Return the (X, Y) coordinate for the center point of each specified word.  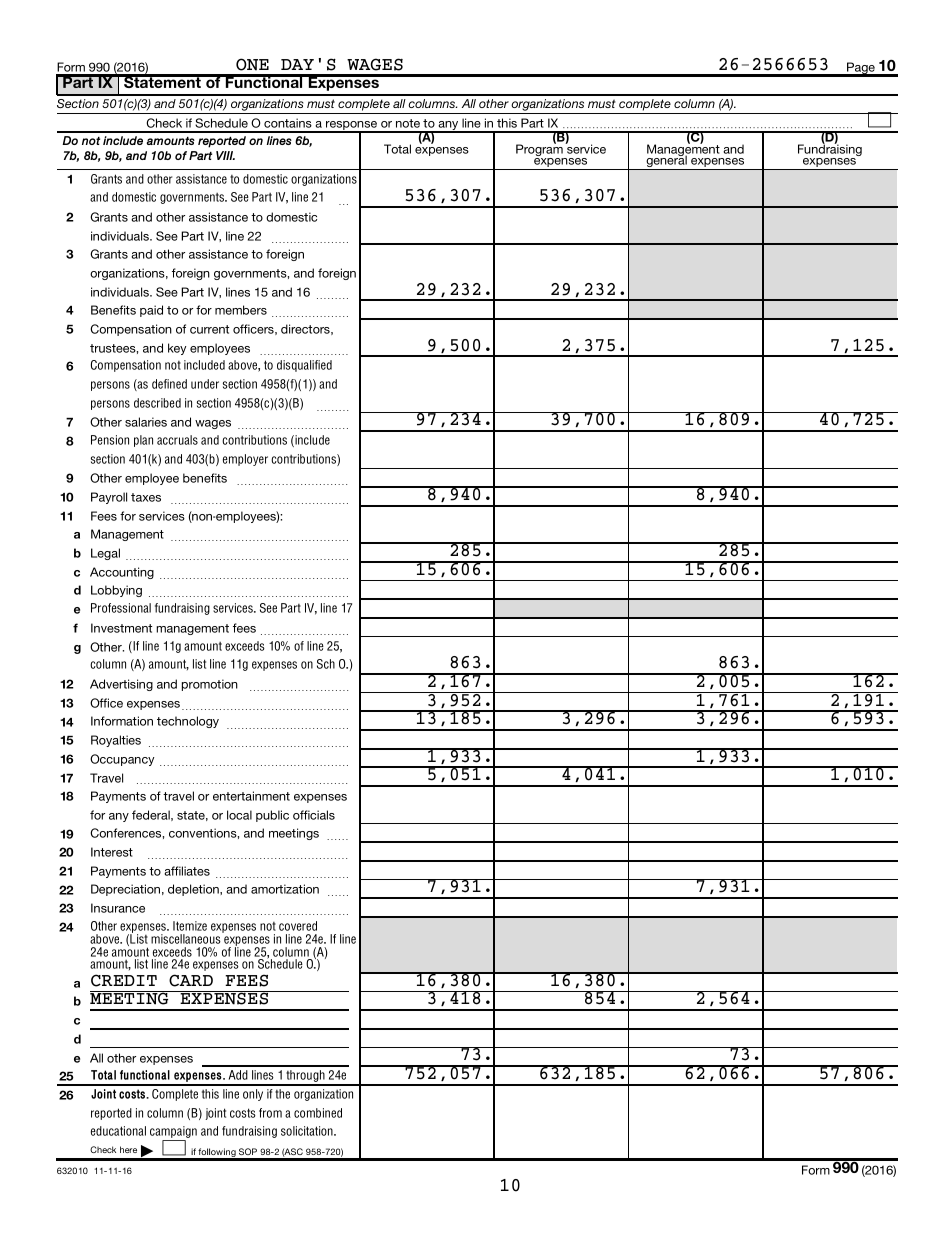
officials (314, 815)
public (272, 816)
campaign (173, 1133)
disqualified (304, 366)
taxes (146, 497)
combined (318, 1113)
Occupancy (122, 760)
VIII (225, 155)
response (352, 127)
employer (245, 460)
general (666, 162)
